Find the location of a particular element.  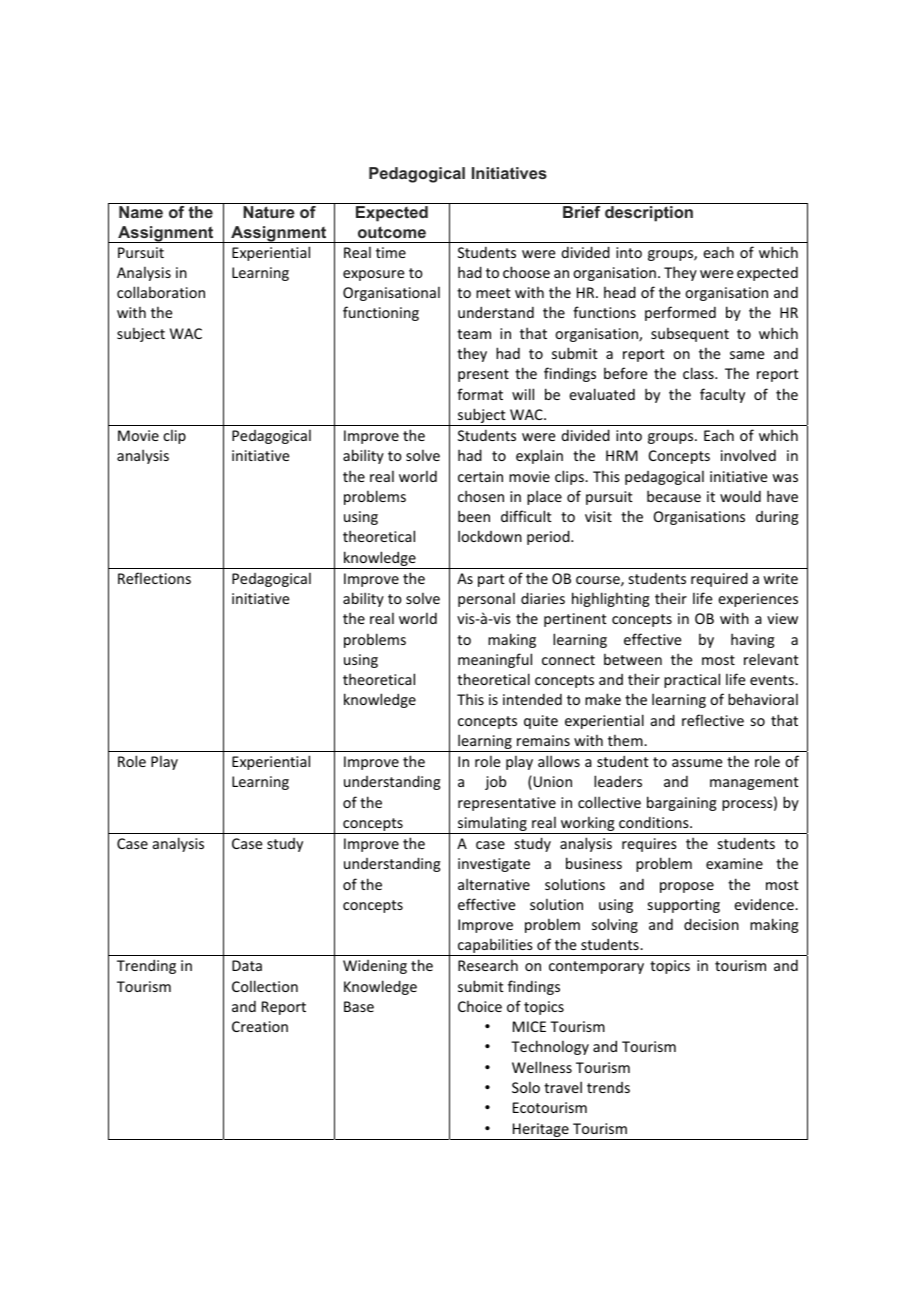

Creation is located at coordinates (260, 1026).
